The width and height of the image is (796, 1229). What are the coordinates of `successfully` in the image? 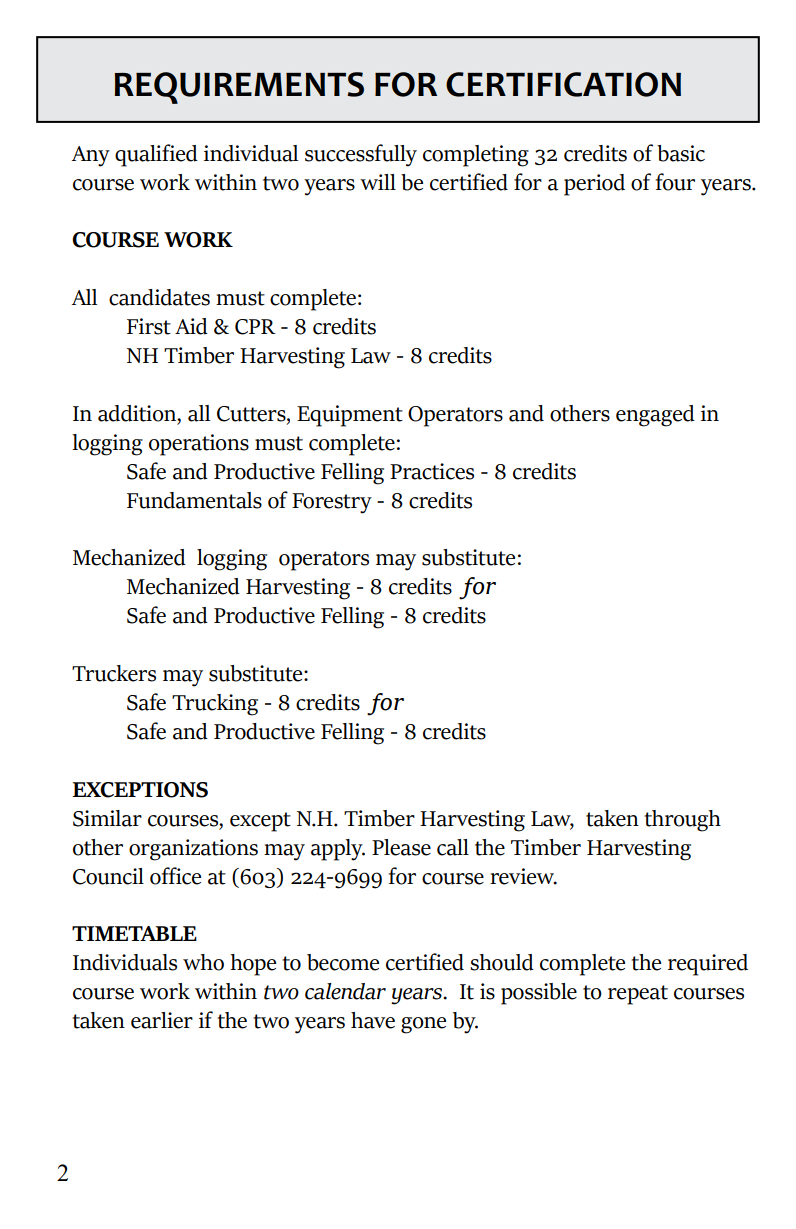 It's located at (361, 155).
